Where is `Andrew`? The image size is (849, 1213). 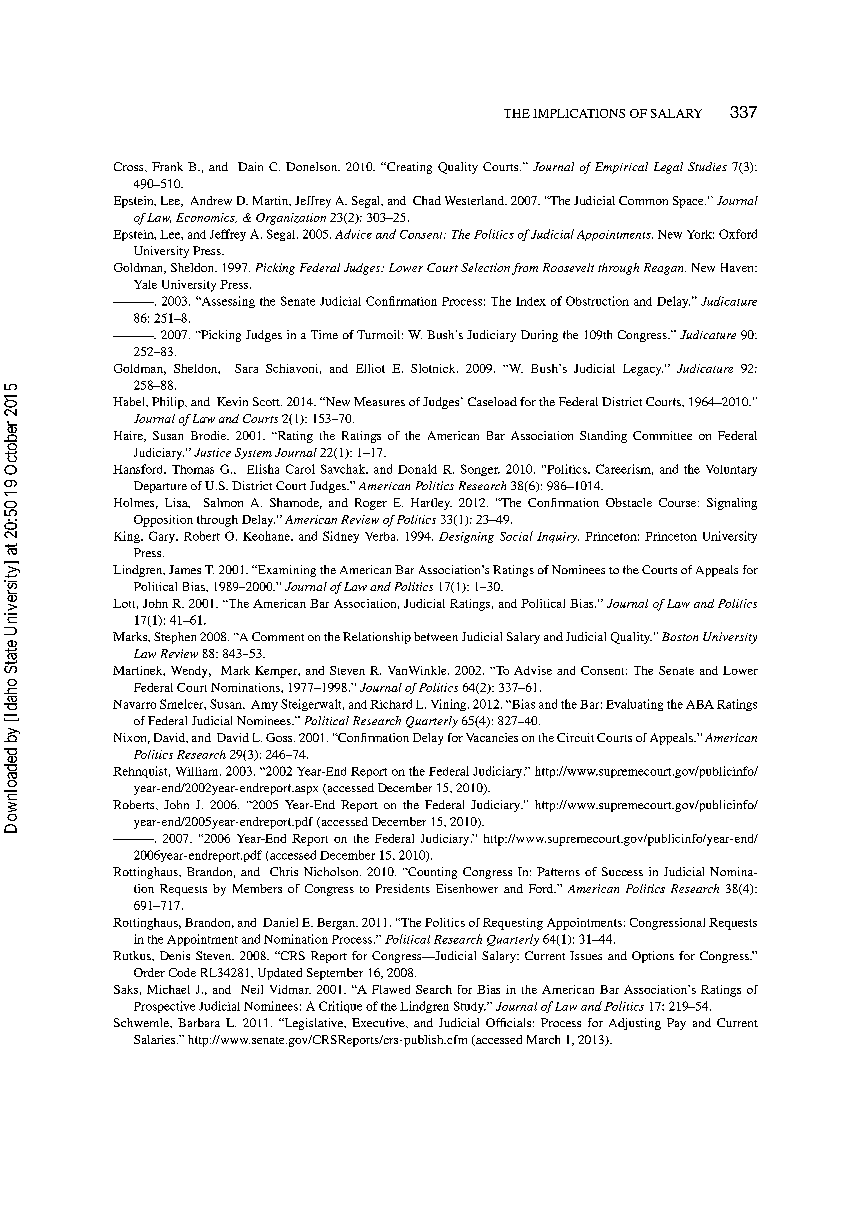
Andrew is located at coordinates (211, 200).
